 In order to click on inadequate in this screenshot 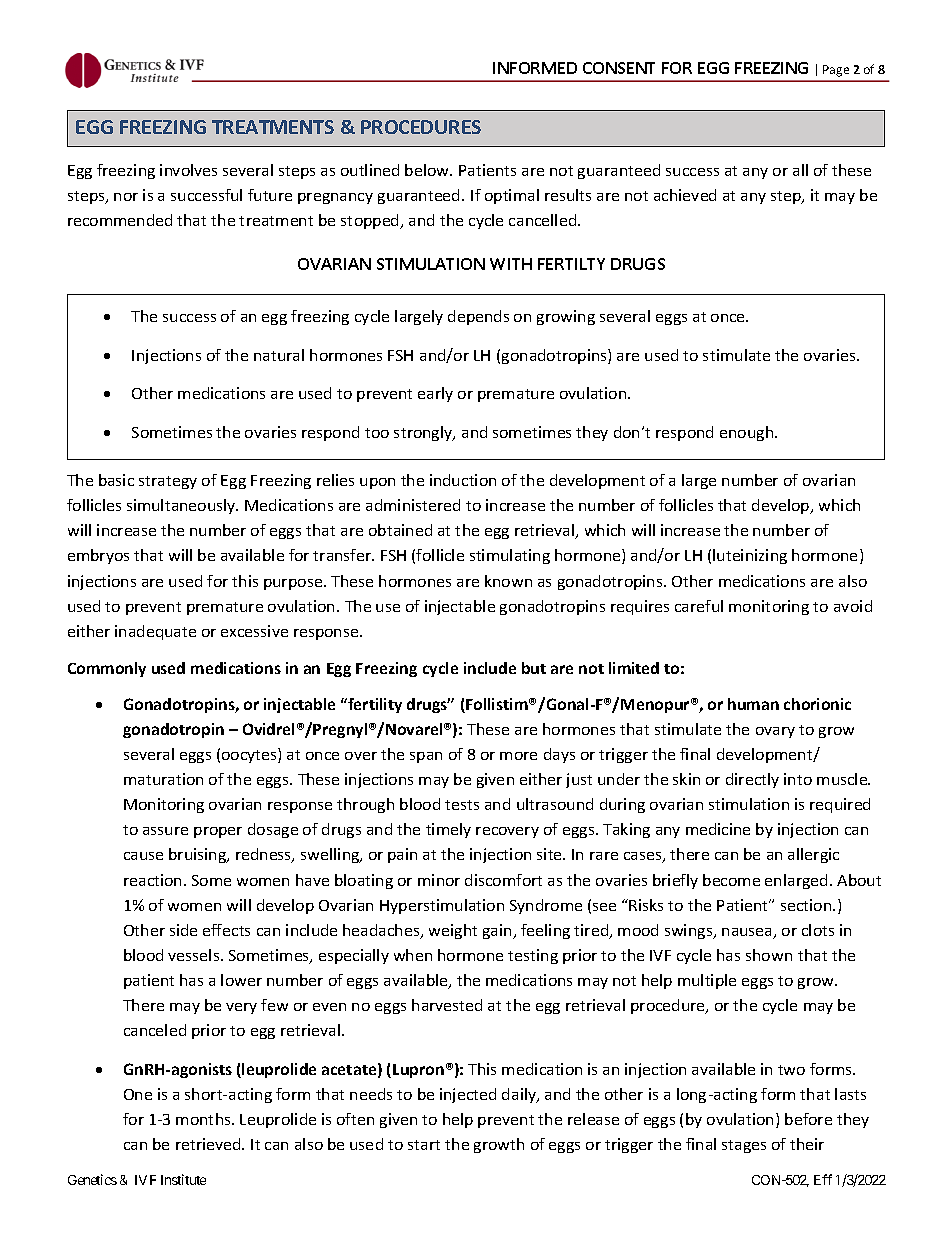, I will do `click(155, 632)`.
